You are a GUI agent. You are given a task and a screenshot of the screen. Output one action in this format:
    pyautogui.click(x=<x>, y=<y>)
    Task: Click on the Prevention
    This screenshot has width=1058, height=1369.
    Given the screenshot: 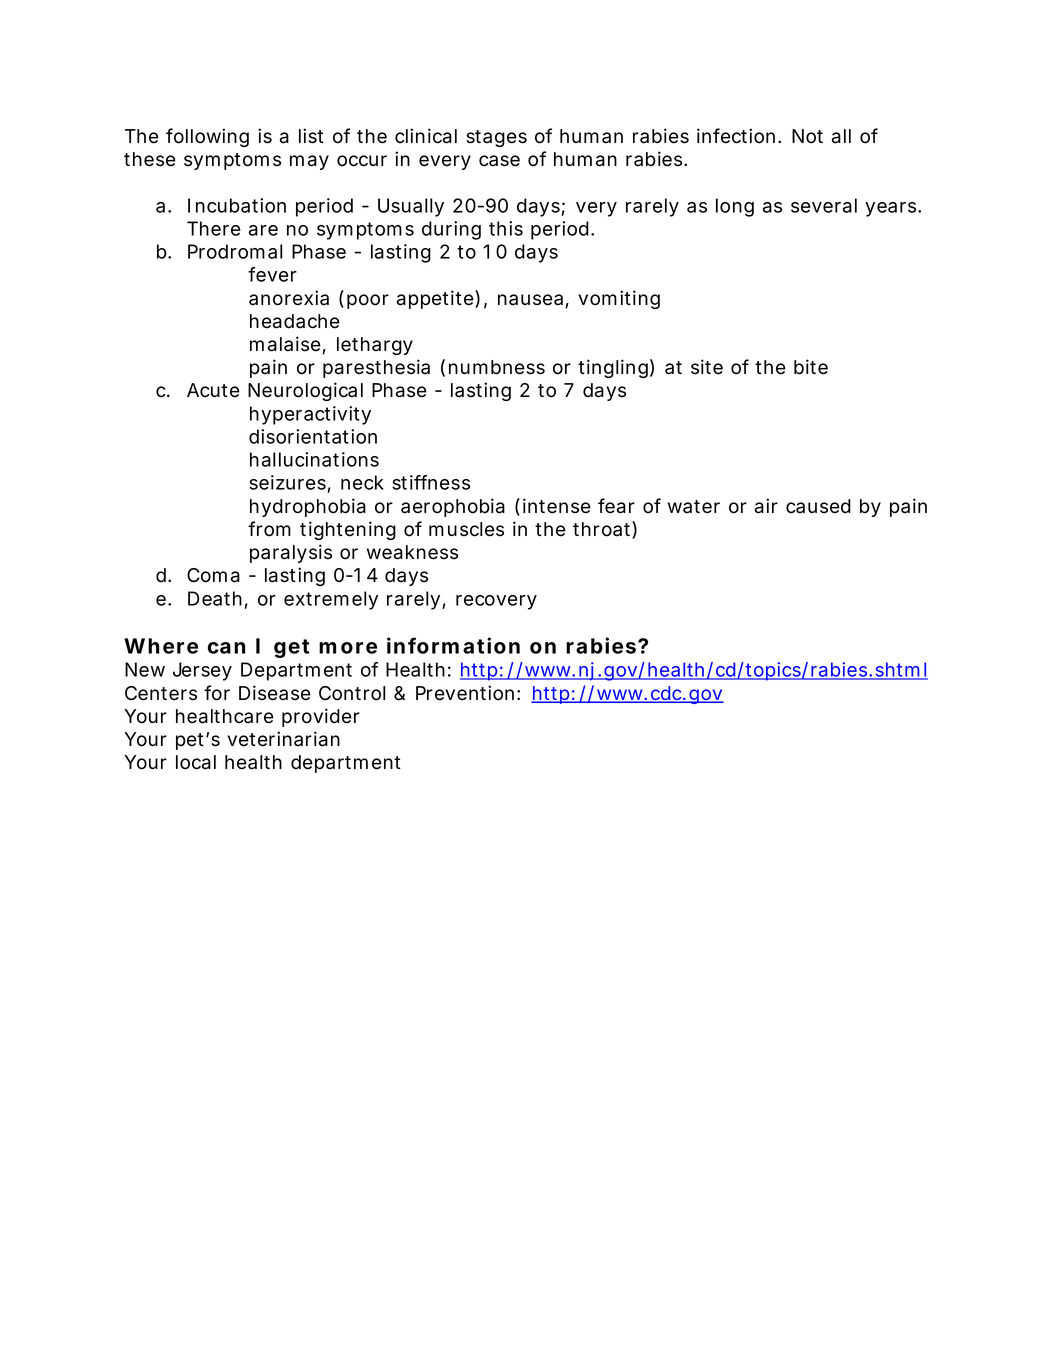 What is the action you would take?
    pyautogui.click(x=465, y=693)
